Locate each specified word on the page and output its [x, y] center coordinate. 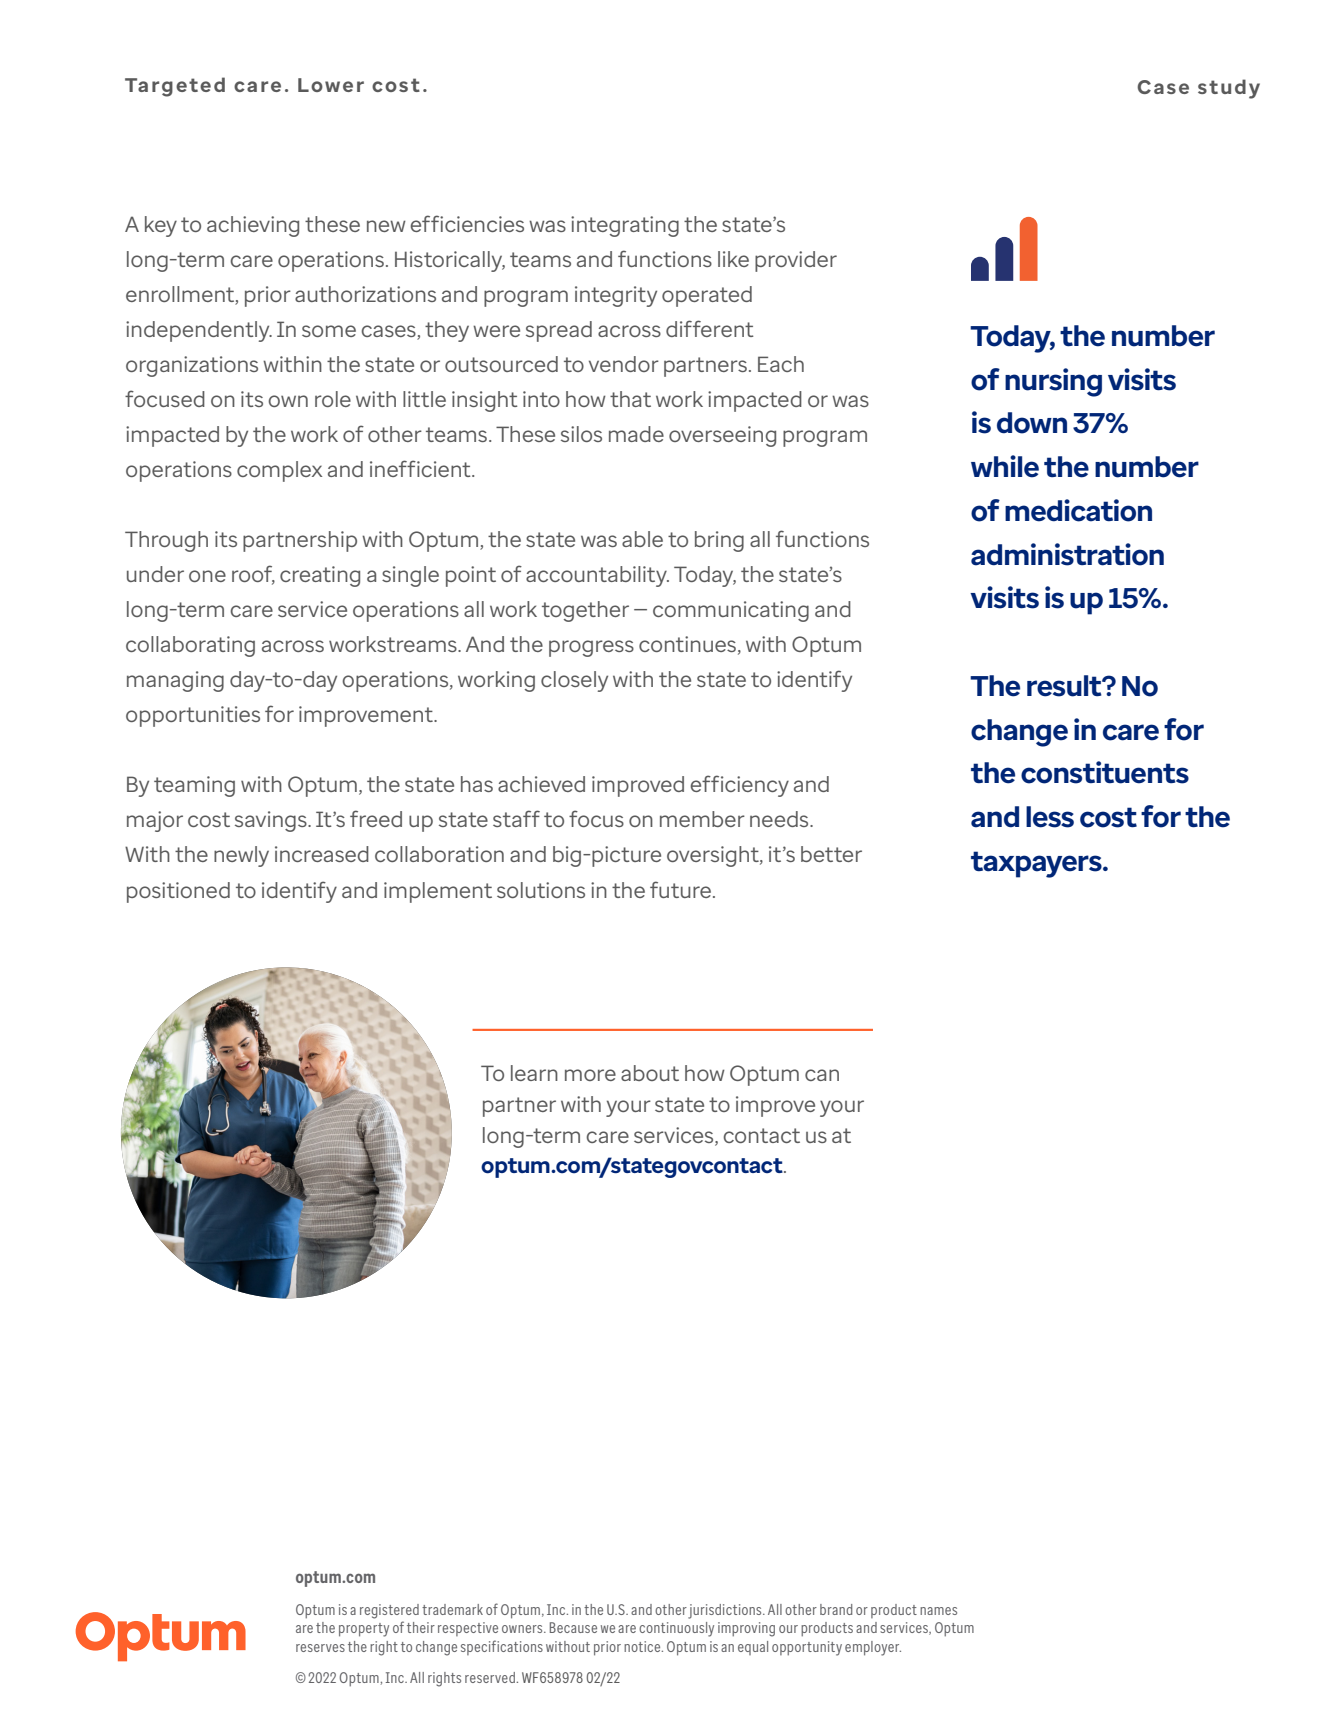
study [1229, 89]
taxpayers [1037, 864]
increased [322, 854]
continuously [676, 1629]
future [680, 889]
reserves [320, 1648]
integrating [625, 226]
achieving [253, 226]
